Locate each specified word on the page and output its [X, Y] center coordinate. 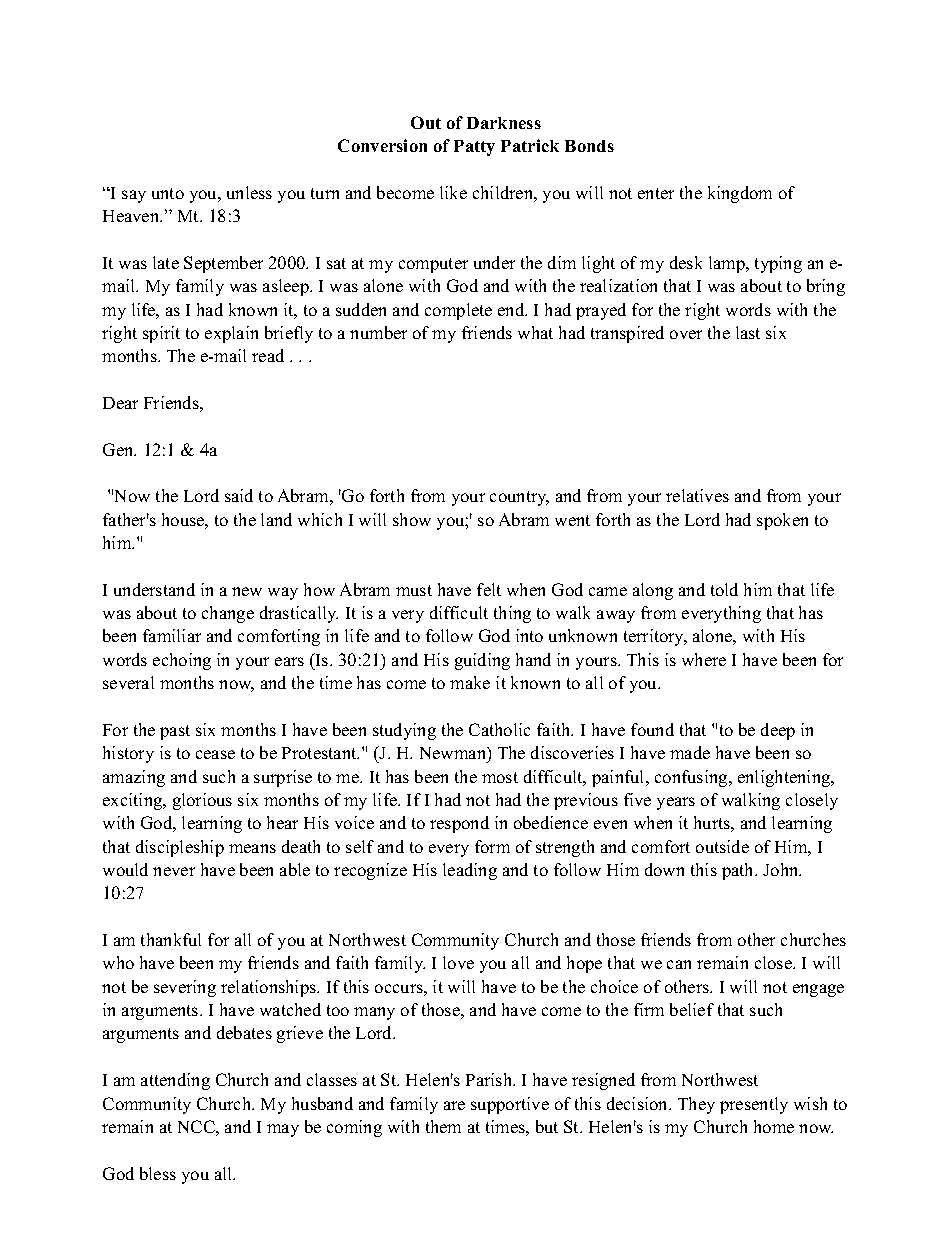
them [443, 1126]
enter [656, 193]
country [519, 498]
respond [459, 824]
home [774, 1126]
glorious [202, 801]
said [239, 495]
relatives [697, 495]
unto [168, 193]
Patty [474, 148]
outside [722, 846]
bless [158, 1173]
